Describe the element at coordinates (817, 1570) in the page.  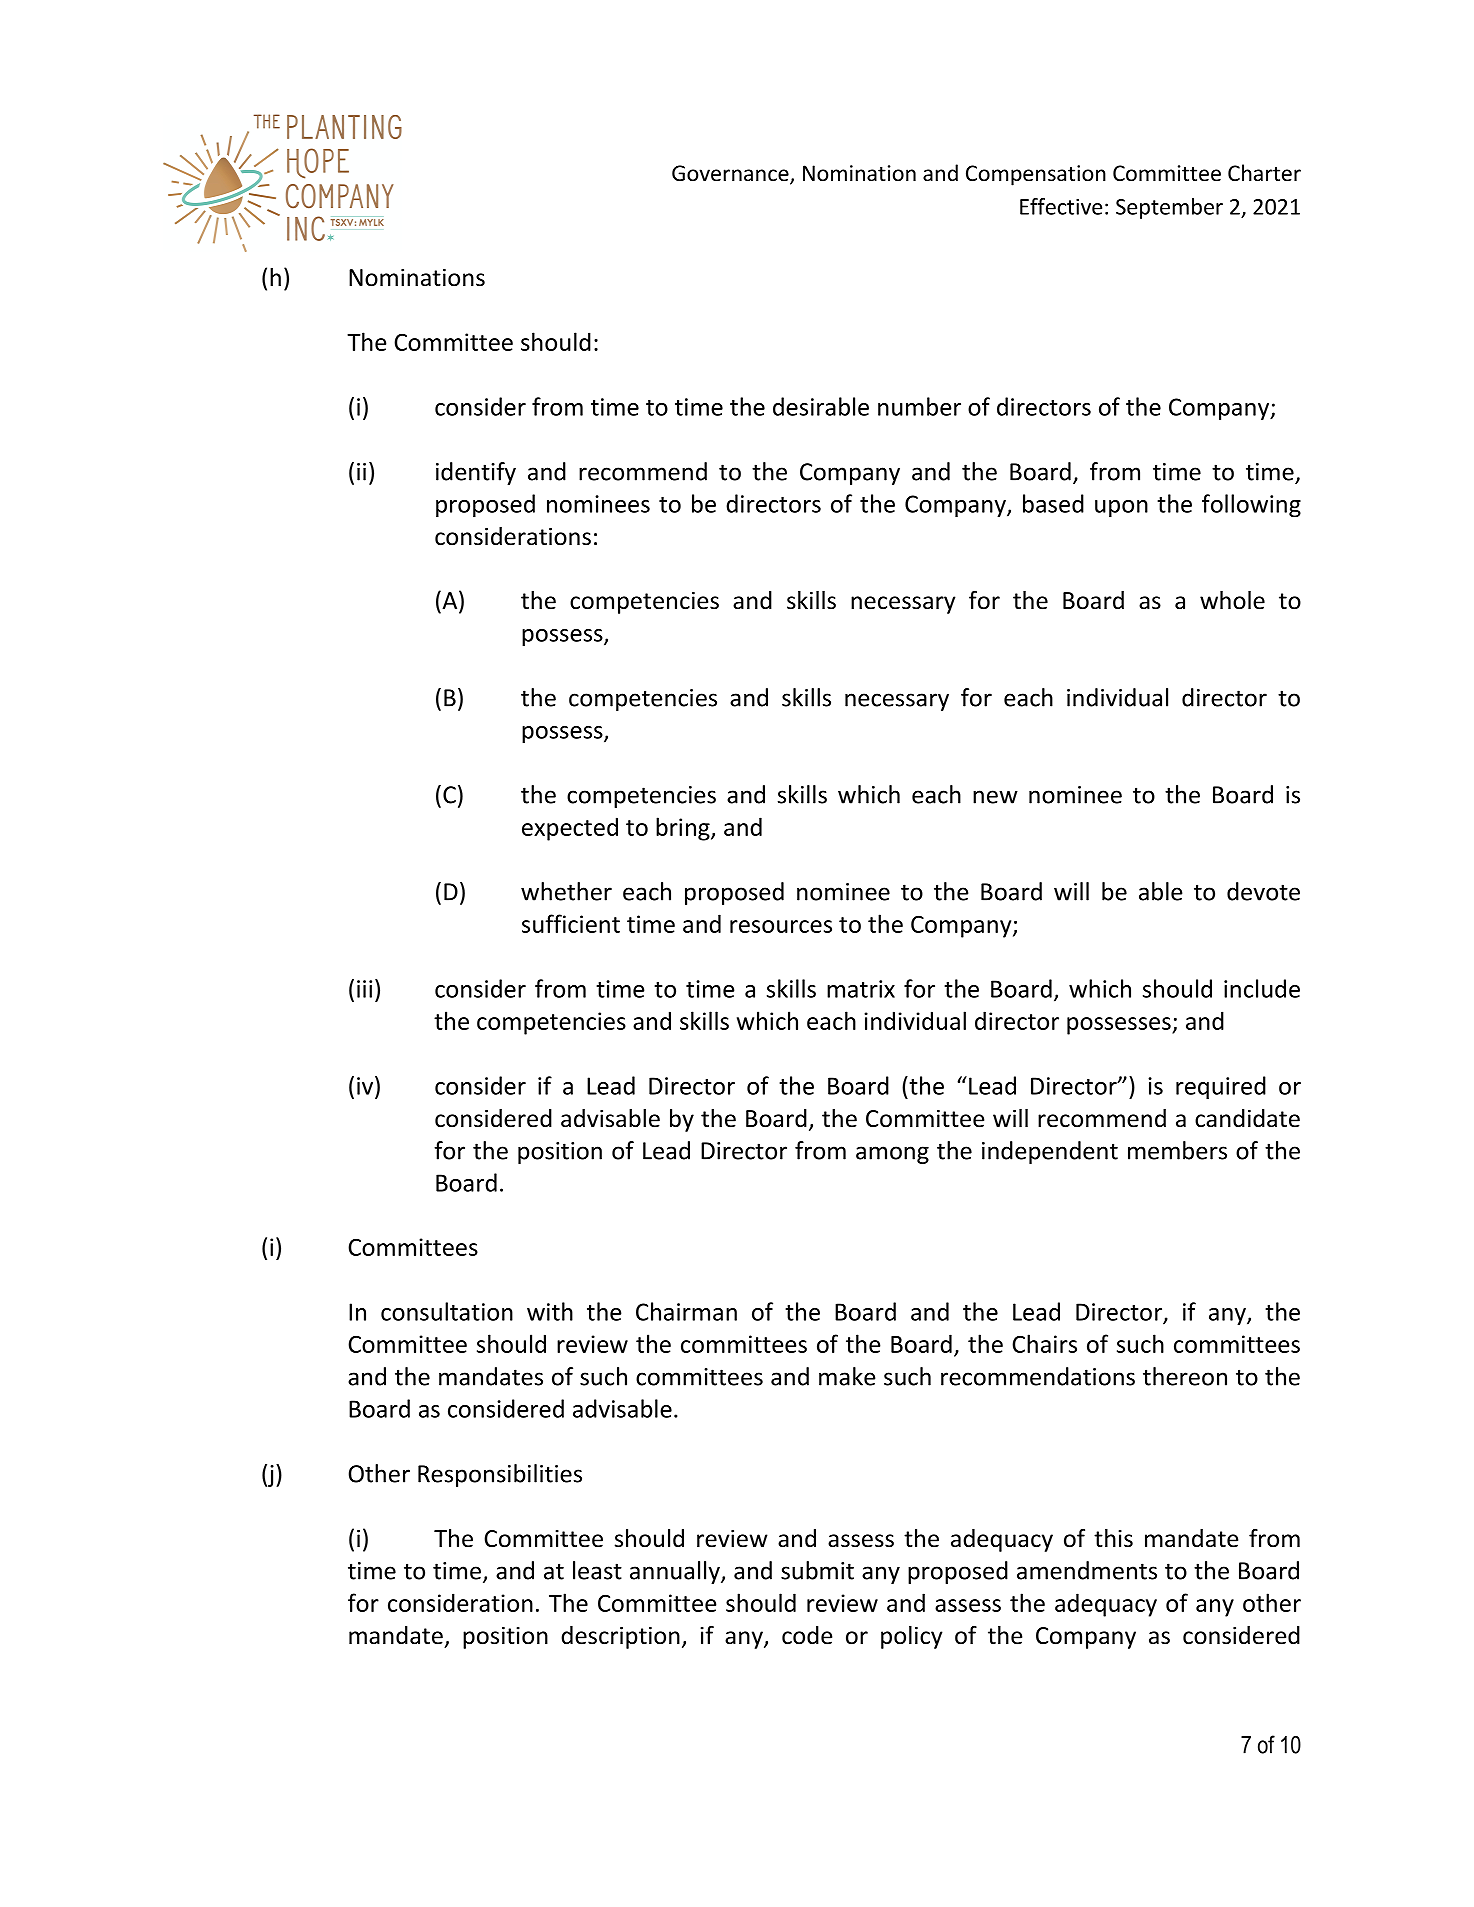
I see `submit` at that location.
